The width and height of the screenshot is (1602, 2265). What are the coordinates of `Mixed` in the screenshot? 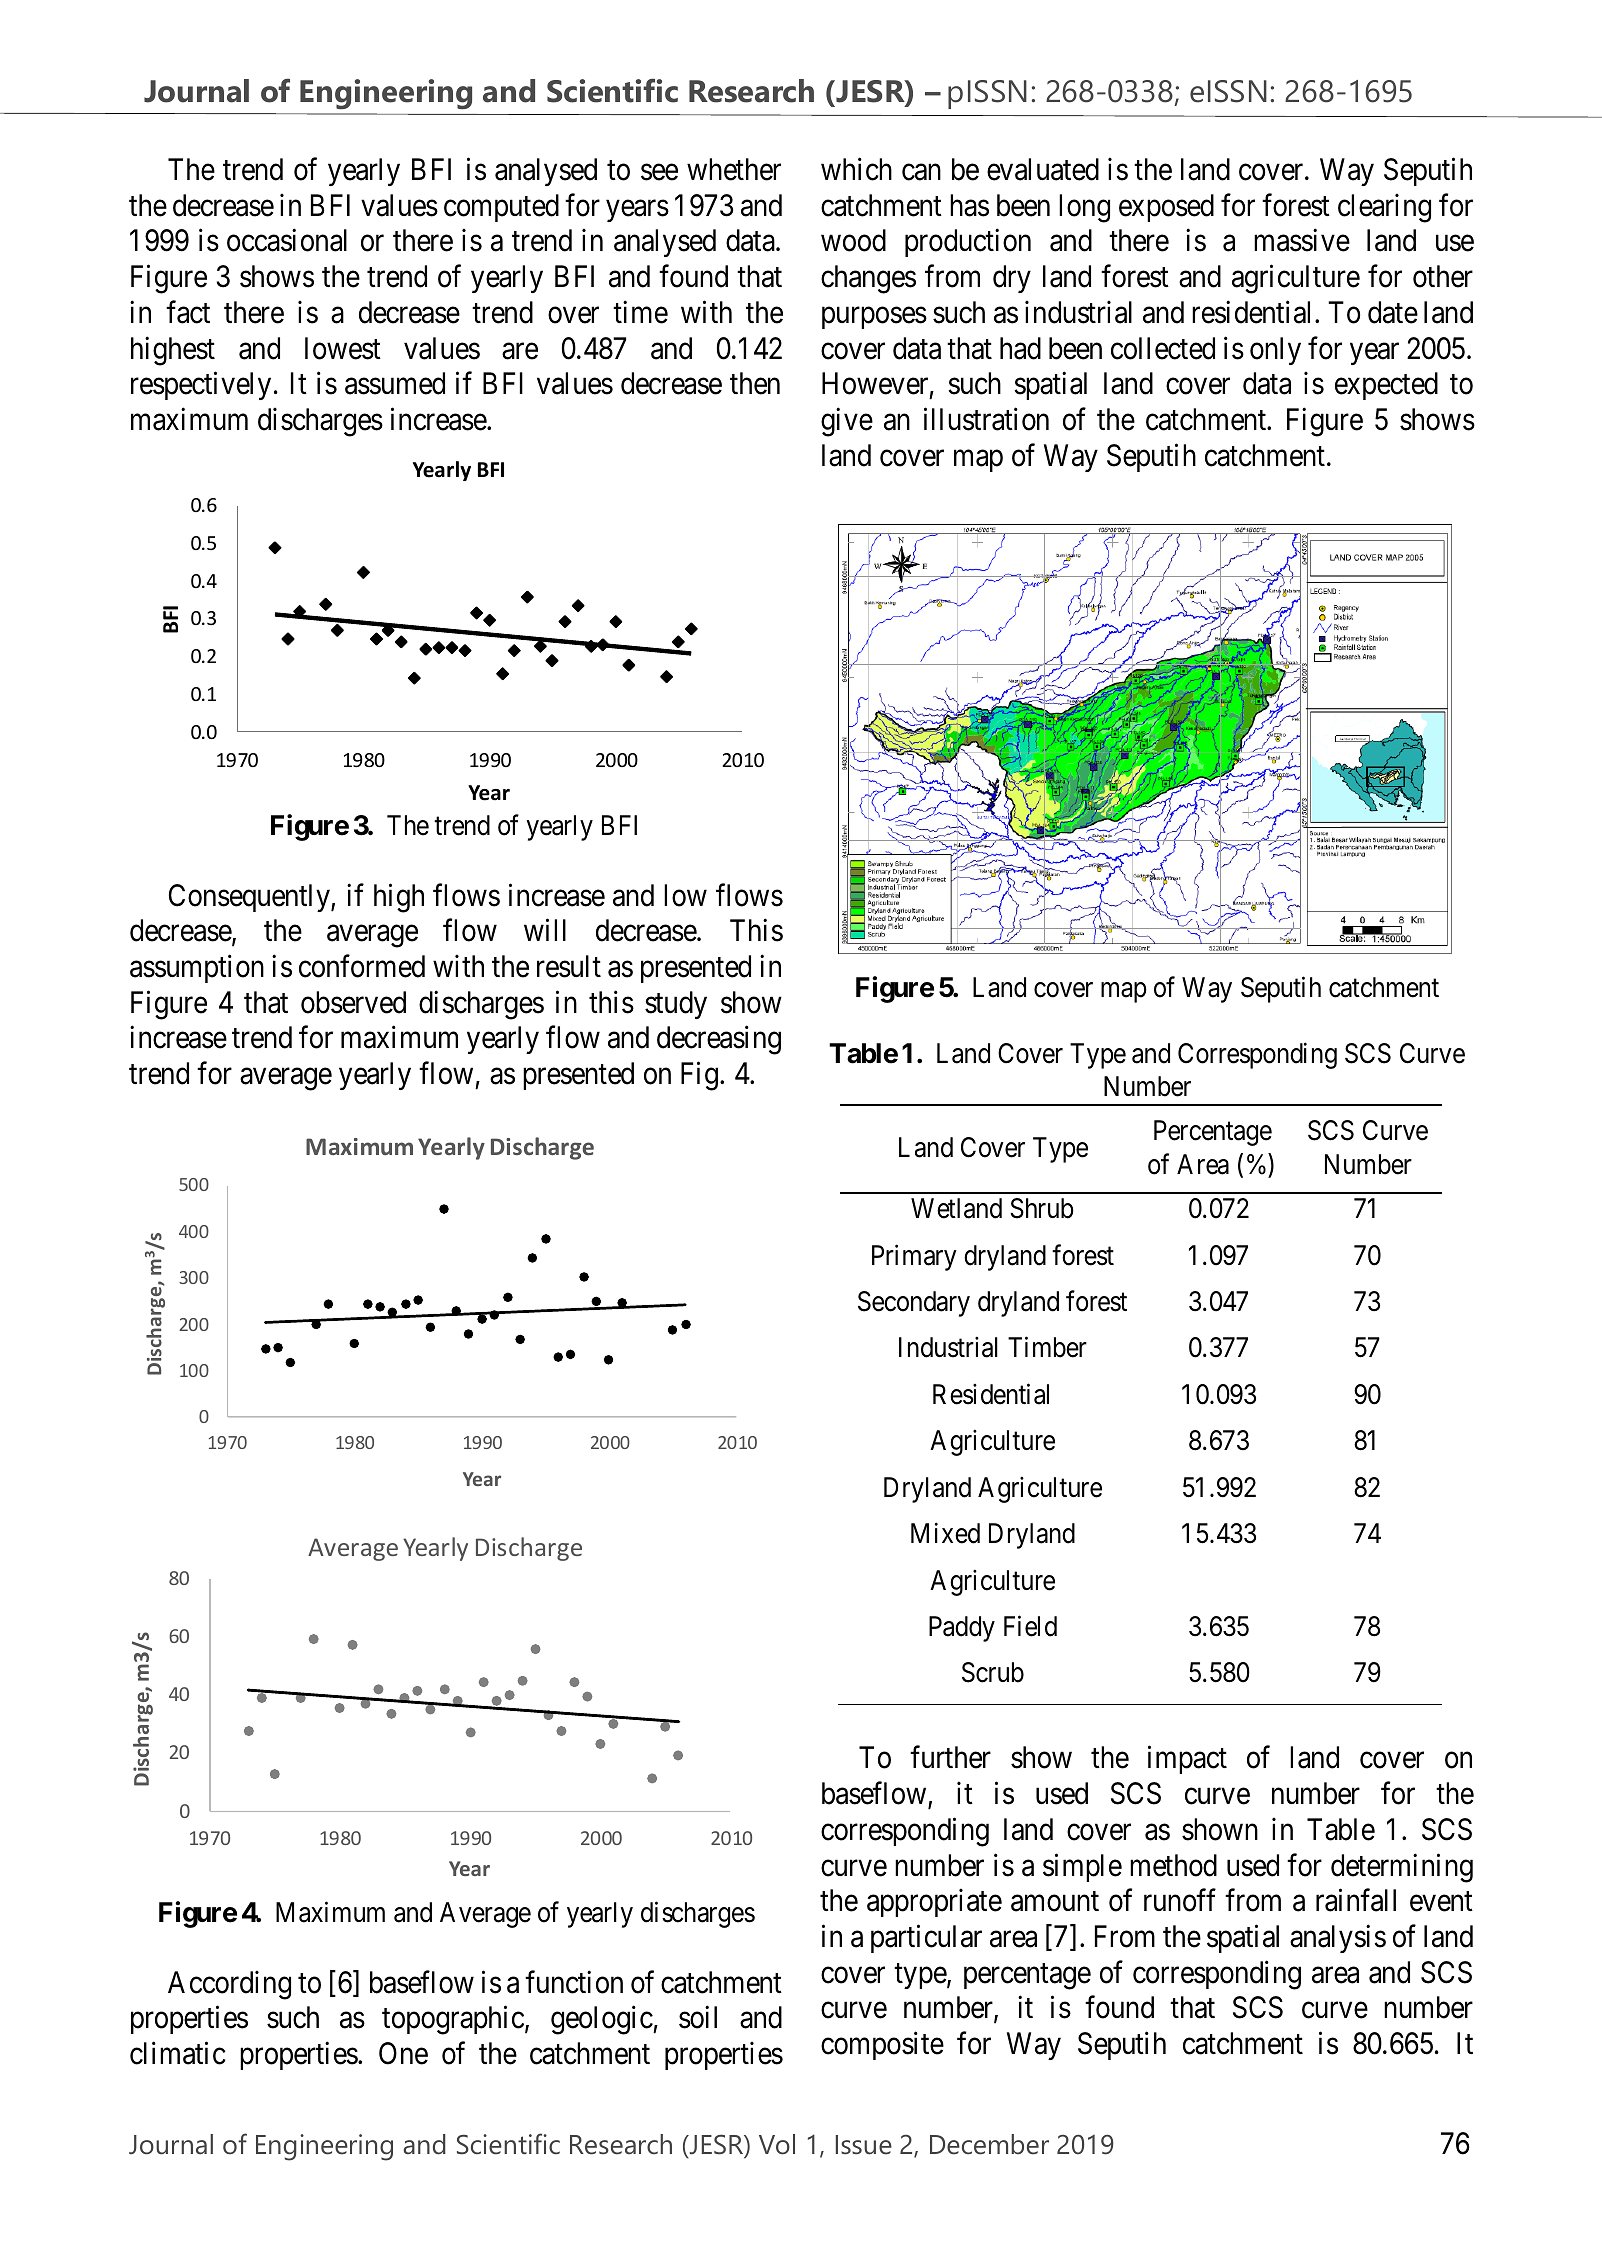 It's located at (945, 1533).
